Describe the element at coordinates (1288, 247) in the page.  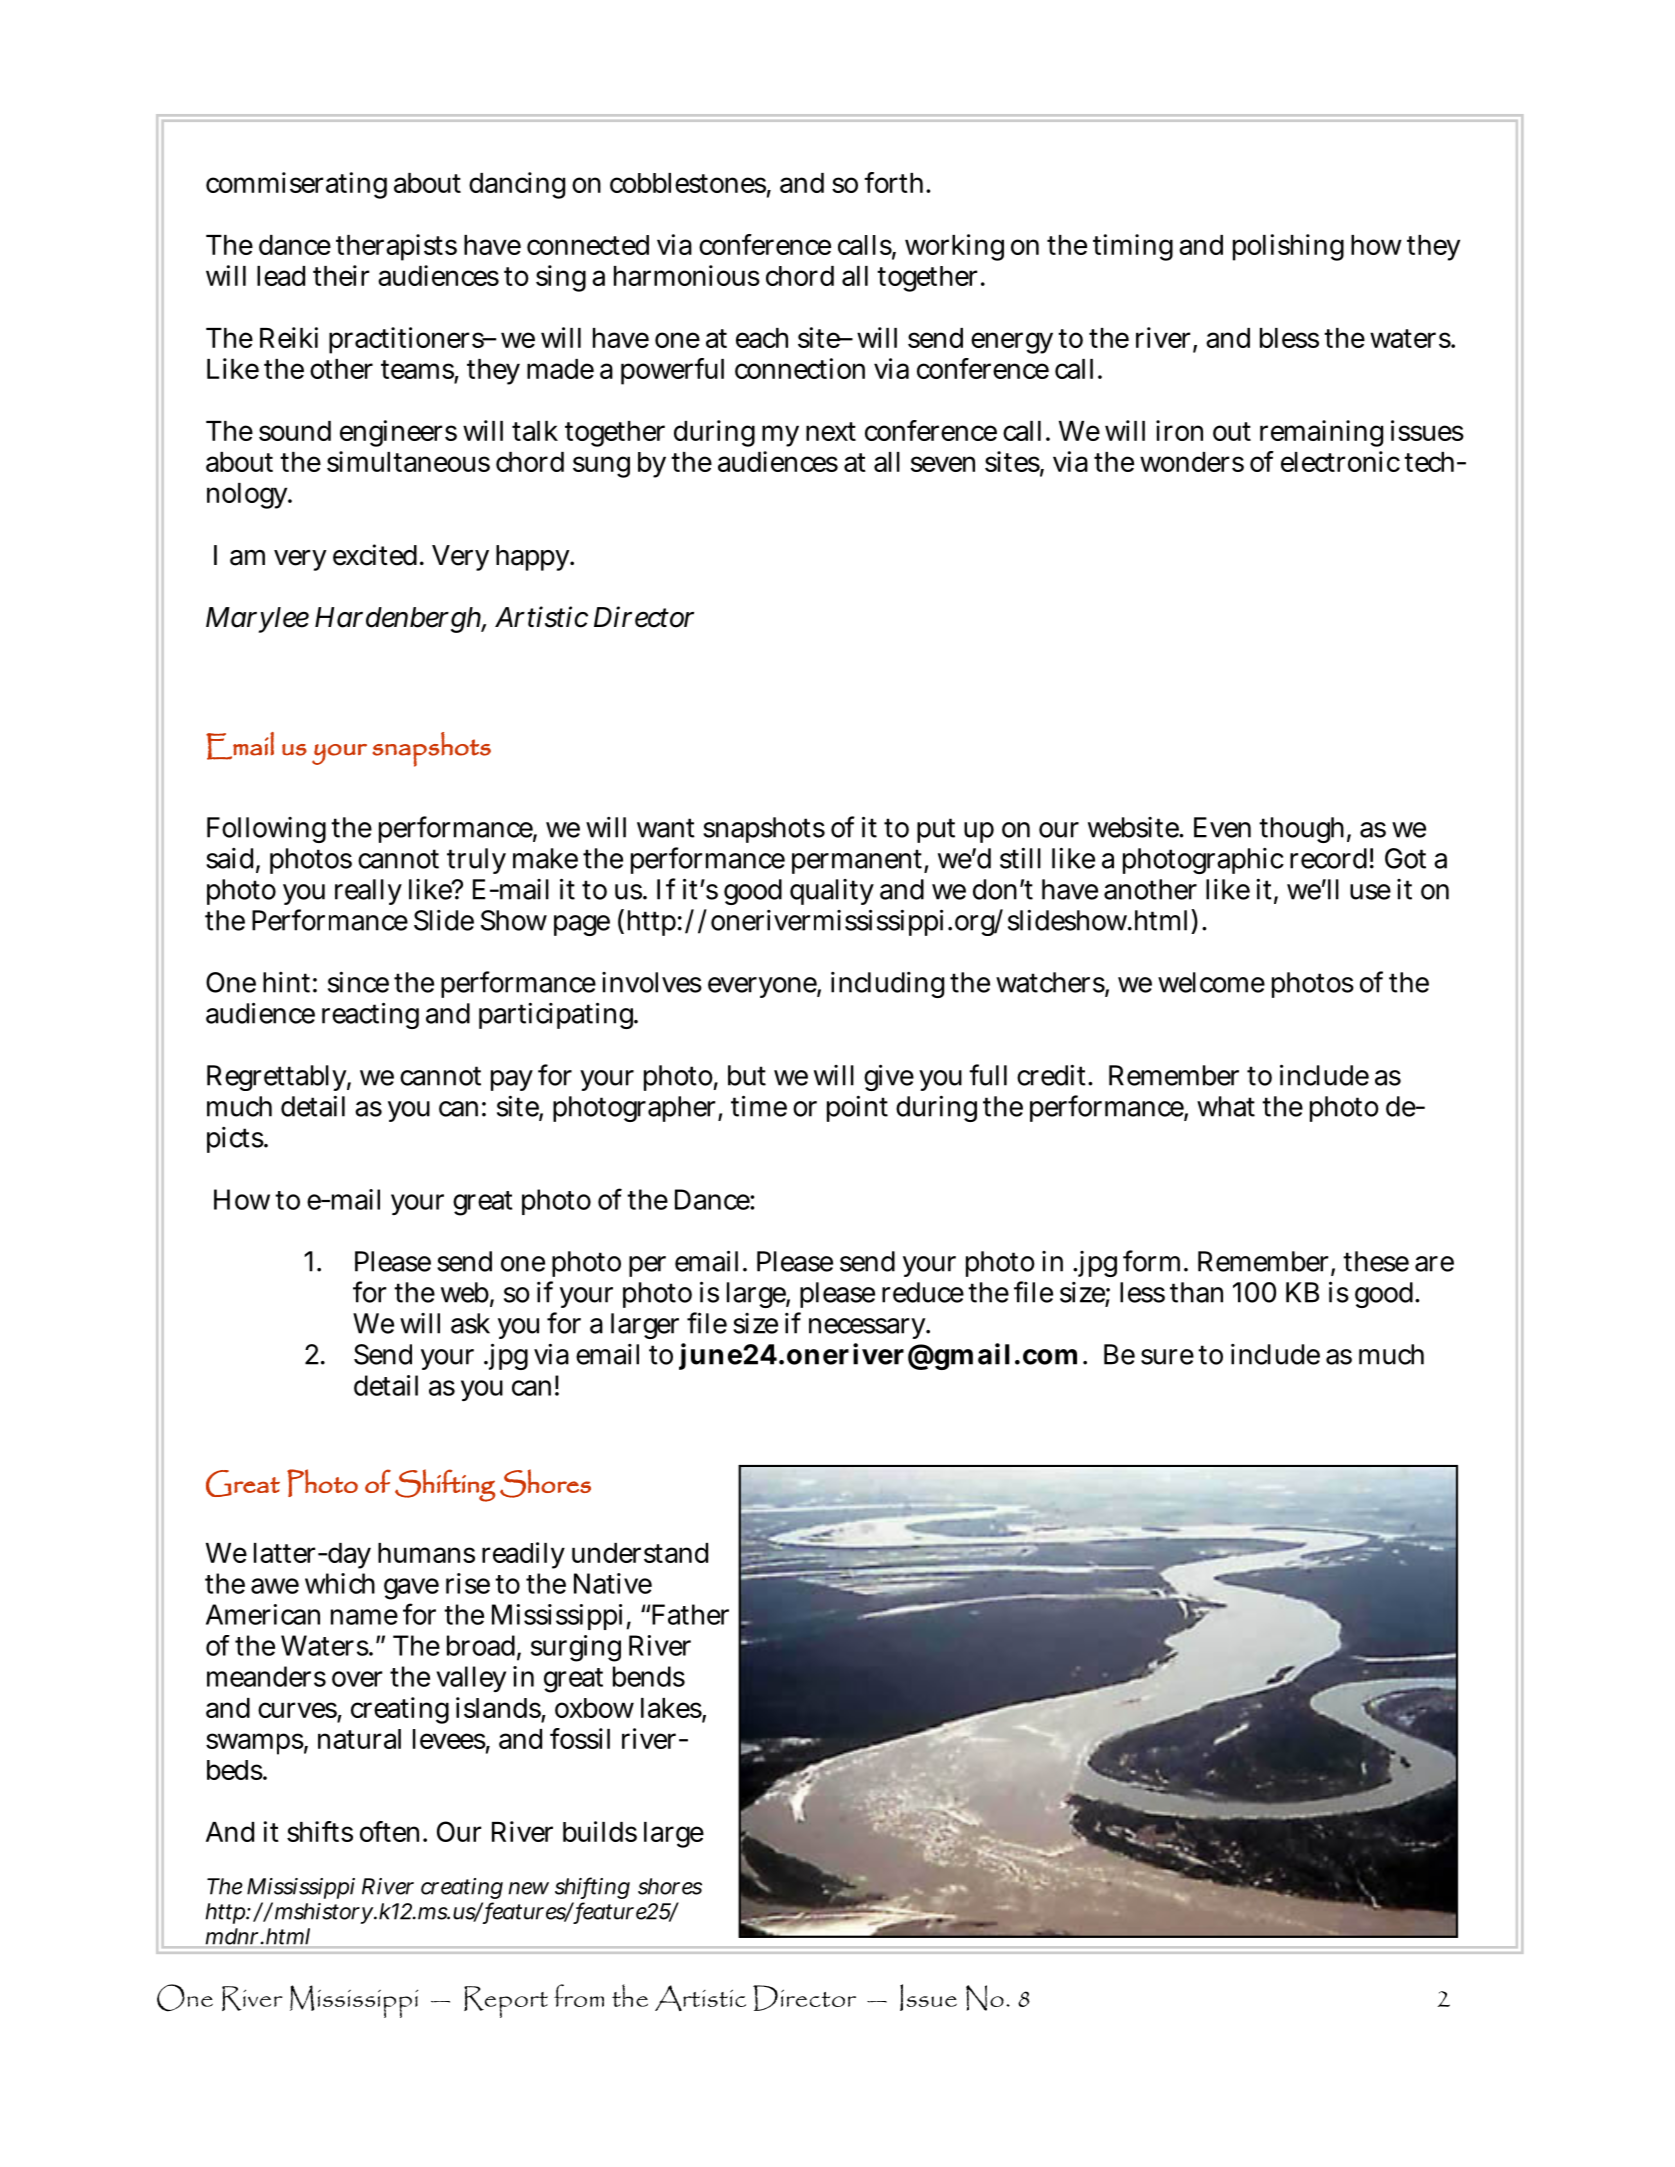
I see `polishing` at that location.
